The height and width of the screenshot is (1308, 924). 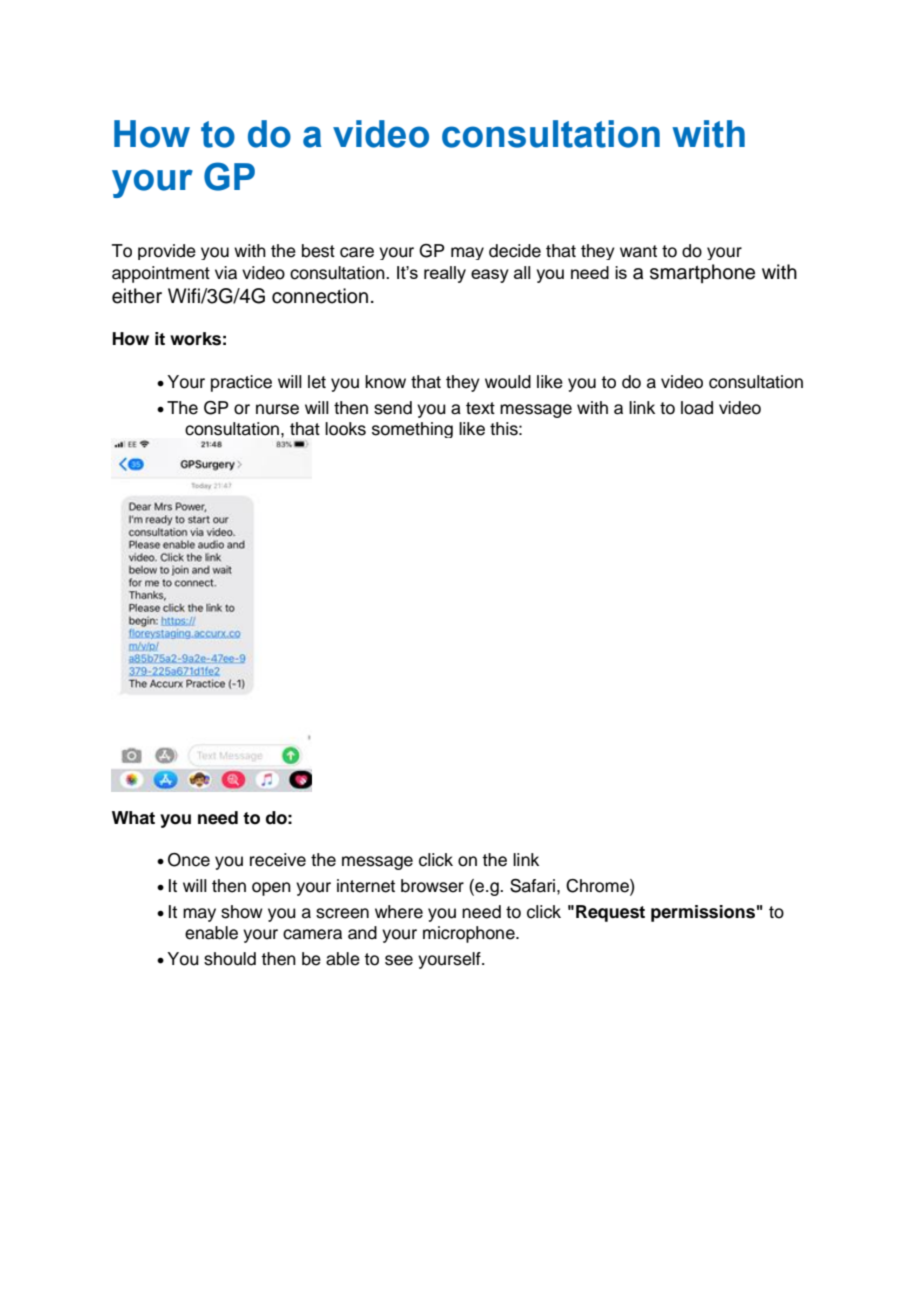 What do you see at coordinates (399, 960) in the screenshot?
I see `see` at bounding box center [399, 960].
